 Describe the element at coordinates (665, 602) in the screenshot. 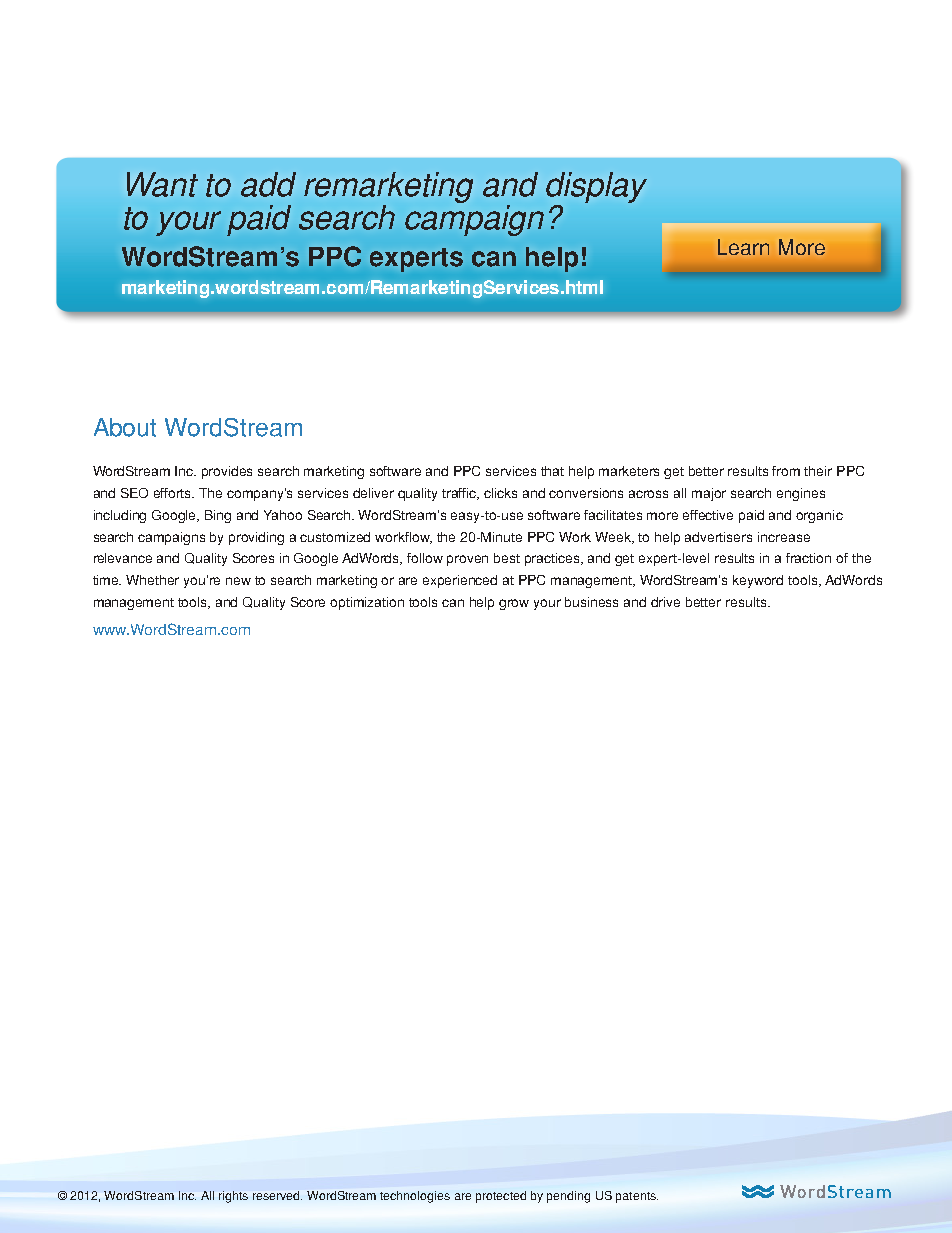

I see `drive` at that location.
